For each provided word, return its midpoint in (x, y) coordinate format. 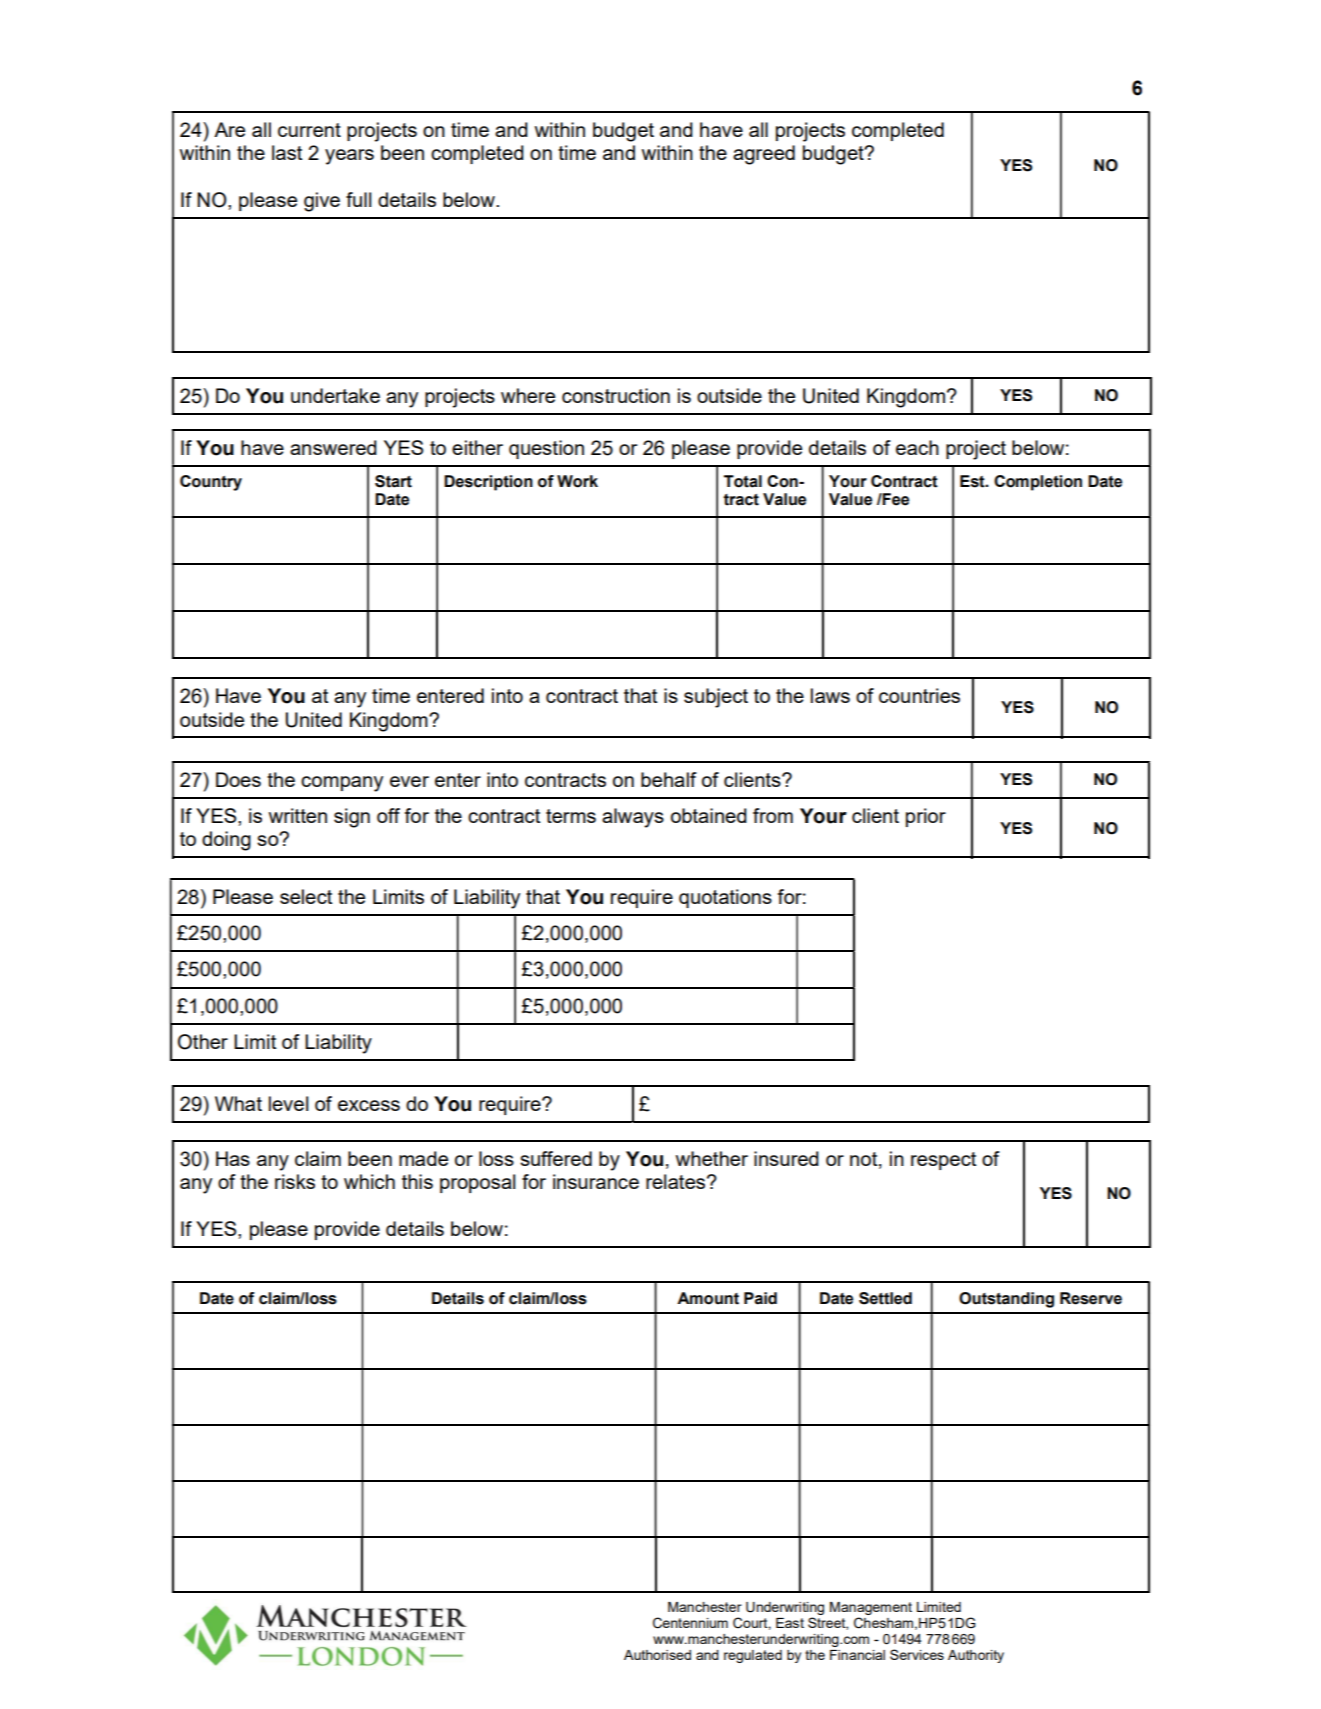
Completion (1038, 483)
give (322, 202)
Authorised (657, 1655)
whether (712, 1158)
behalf (669, 779)
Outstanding (1006, 1300)
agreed (764, 155)
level (288, 1103)
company (342, 784)
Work (577, 481)
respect (943, 1161)
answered (333, 447)
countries (919, 695)
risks (295, 1181)
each (917, 447)
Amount (708, 1298)
